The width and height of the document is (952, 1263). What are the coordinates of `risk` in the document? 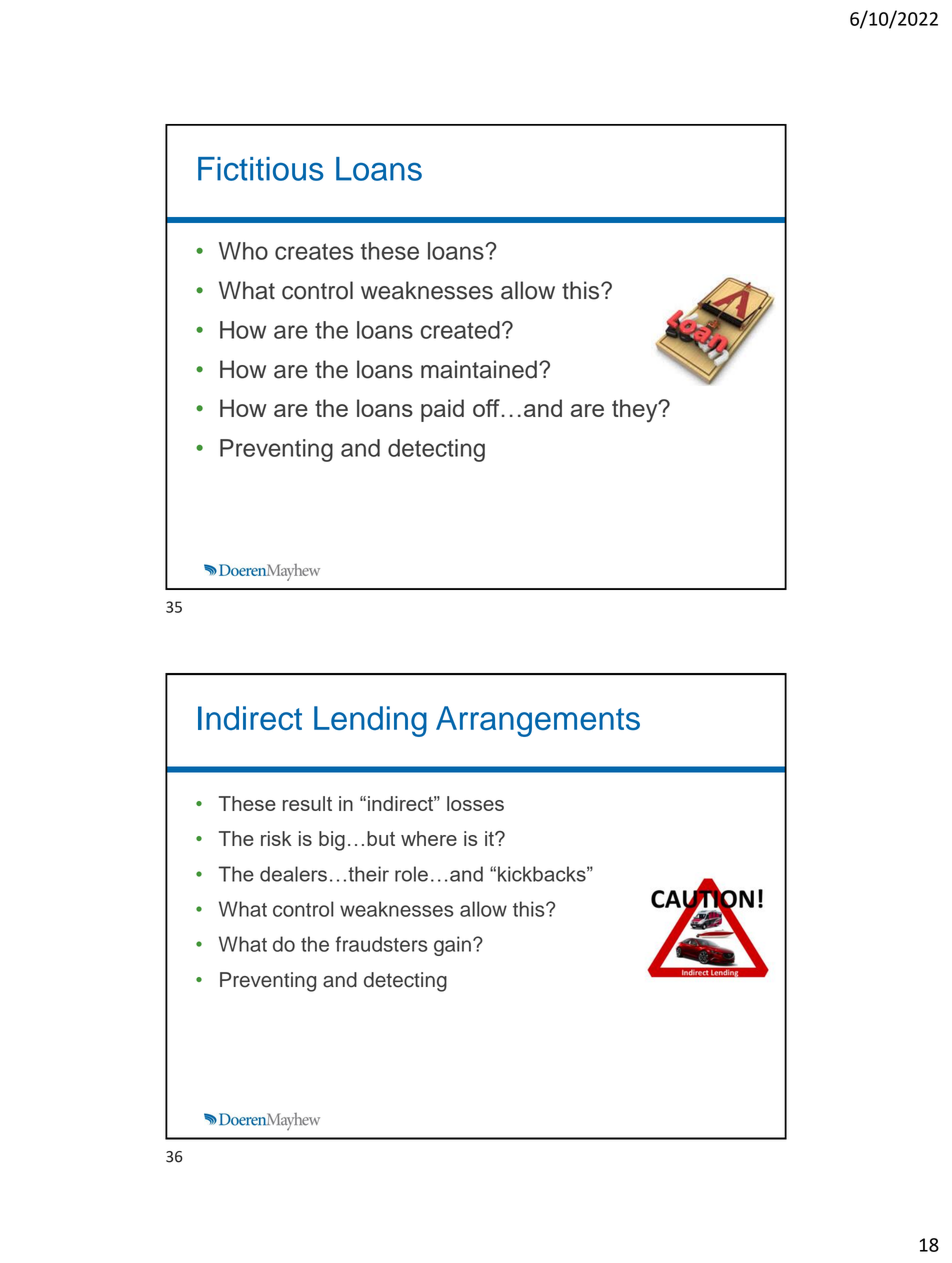 It's located at (276, 838).
